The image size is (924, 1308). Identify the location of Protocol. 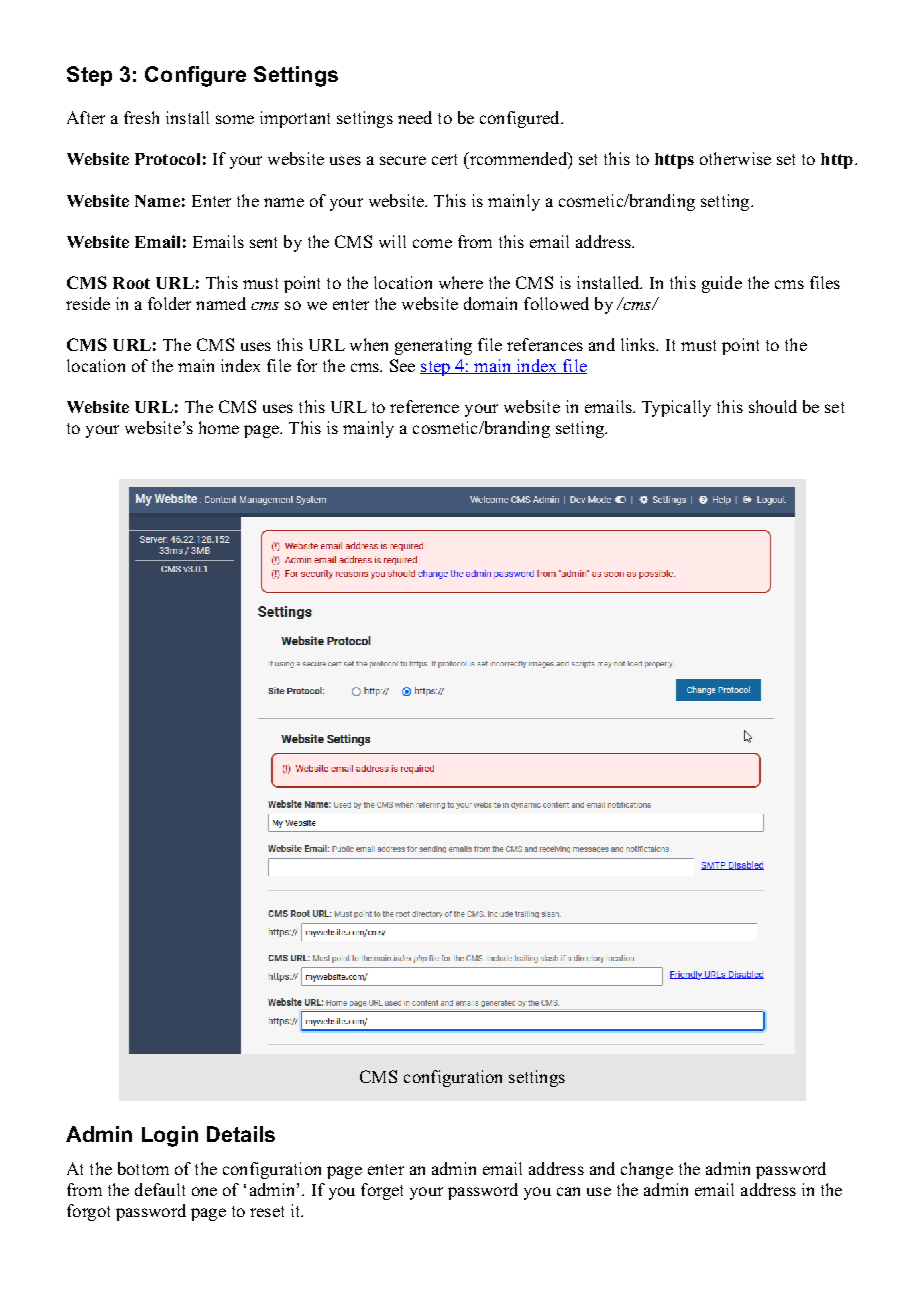
(167, 159).
